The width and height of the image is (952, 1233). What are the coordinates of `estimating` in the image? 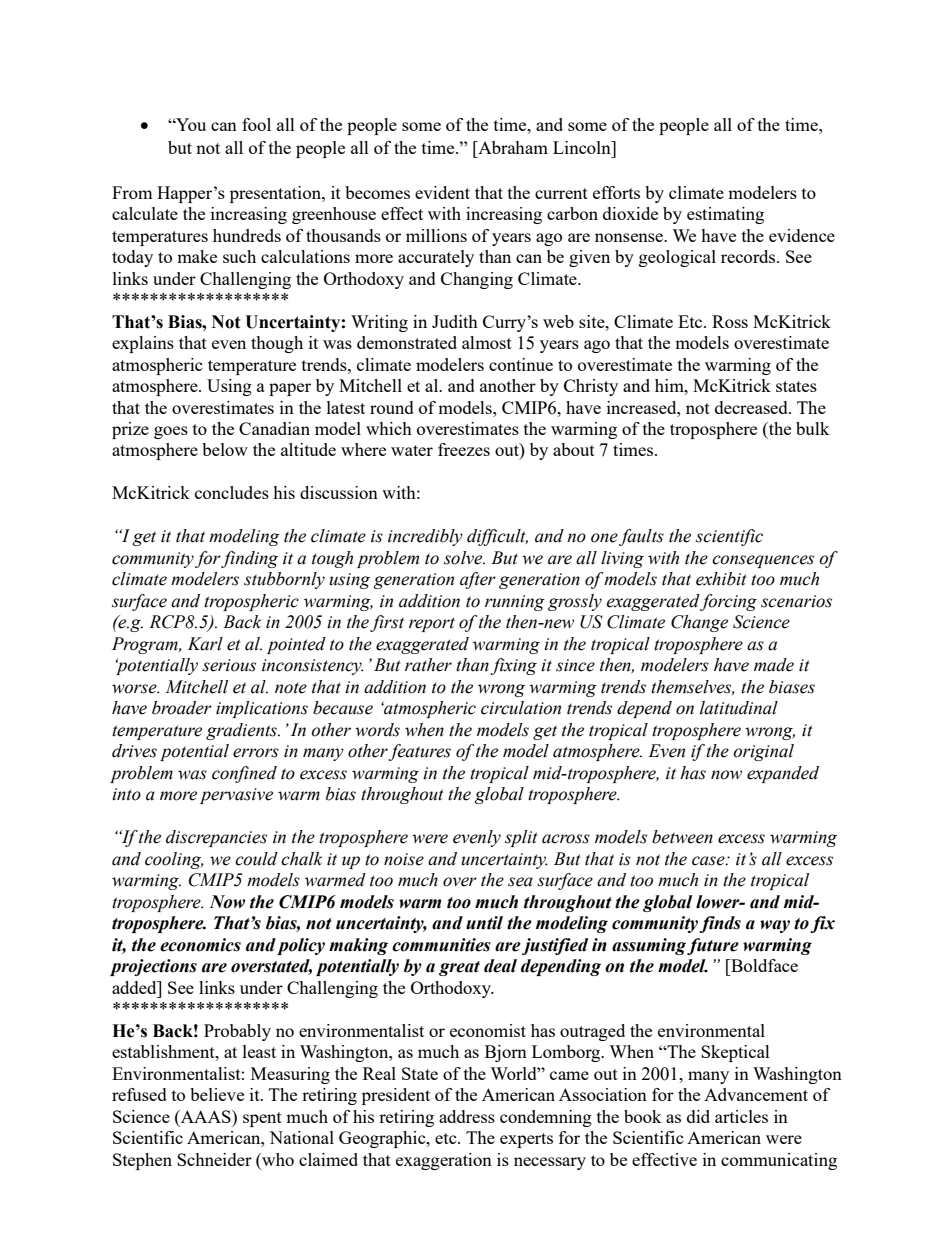 It's located at (725, 215).
